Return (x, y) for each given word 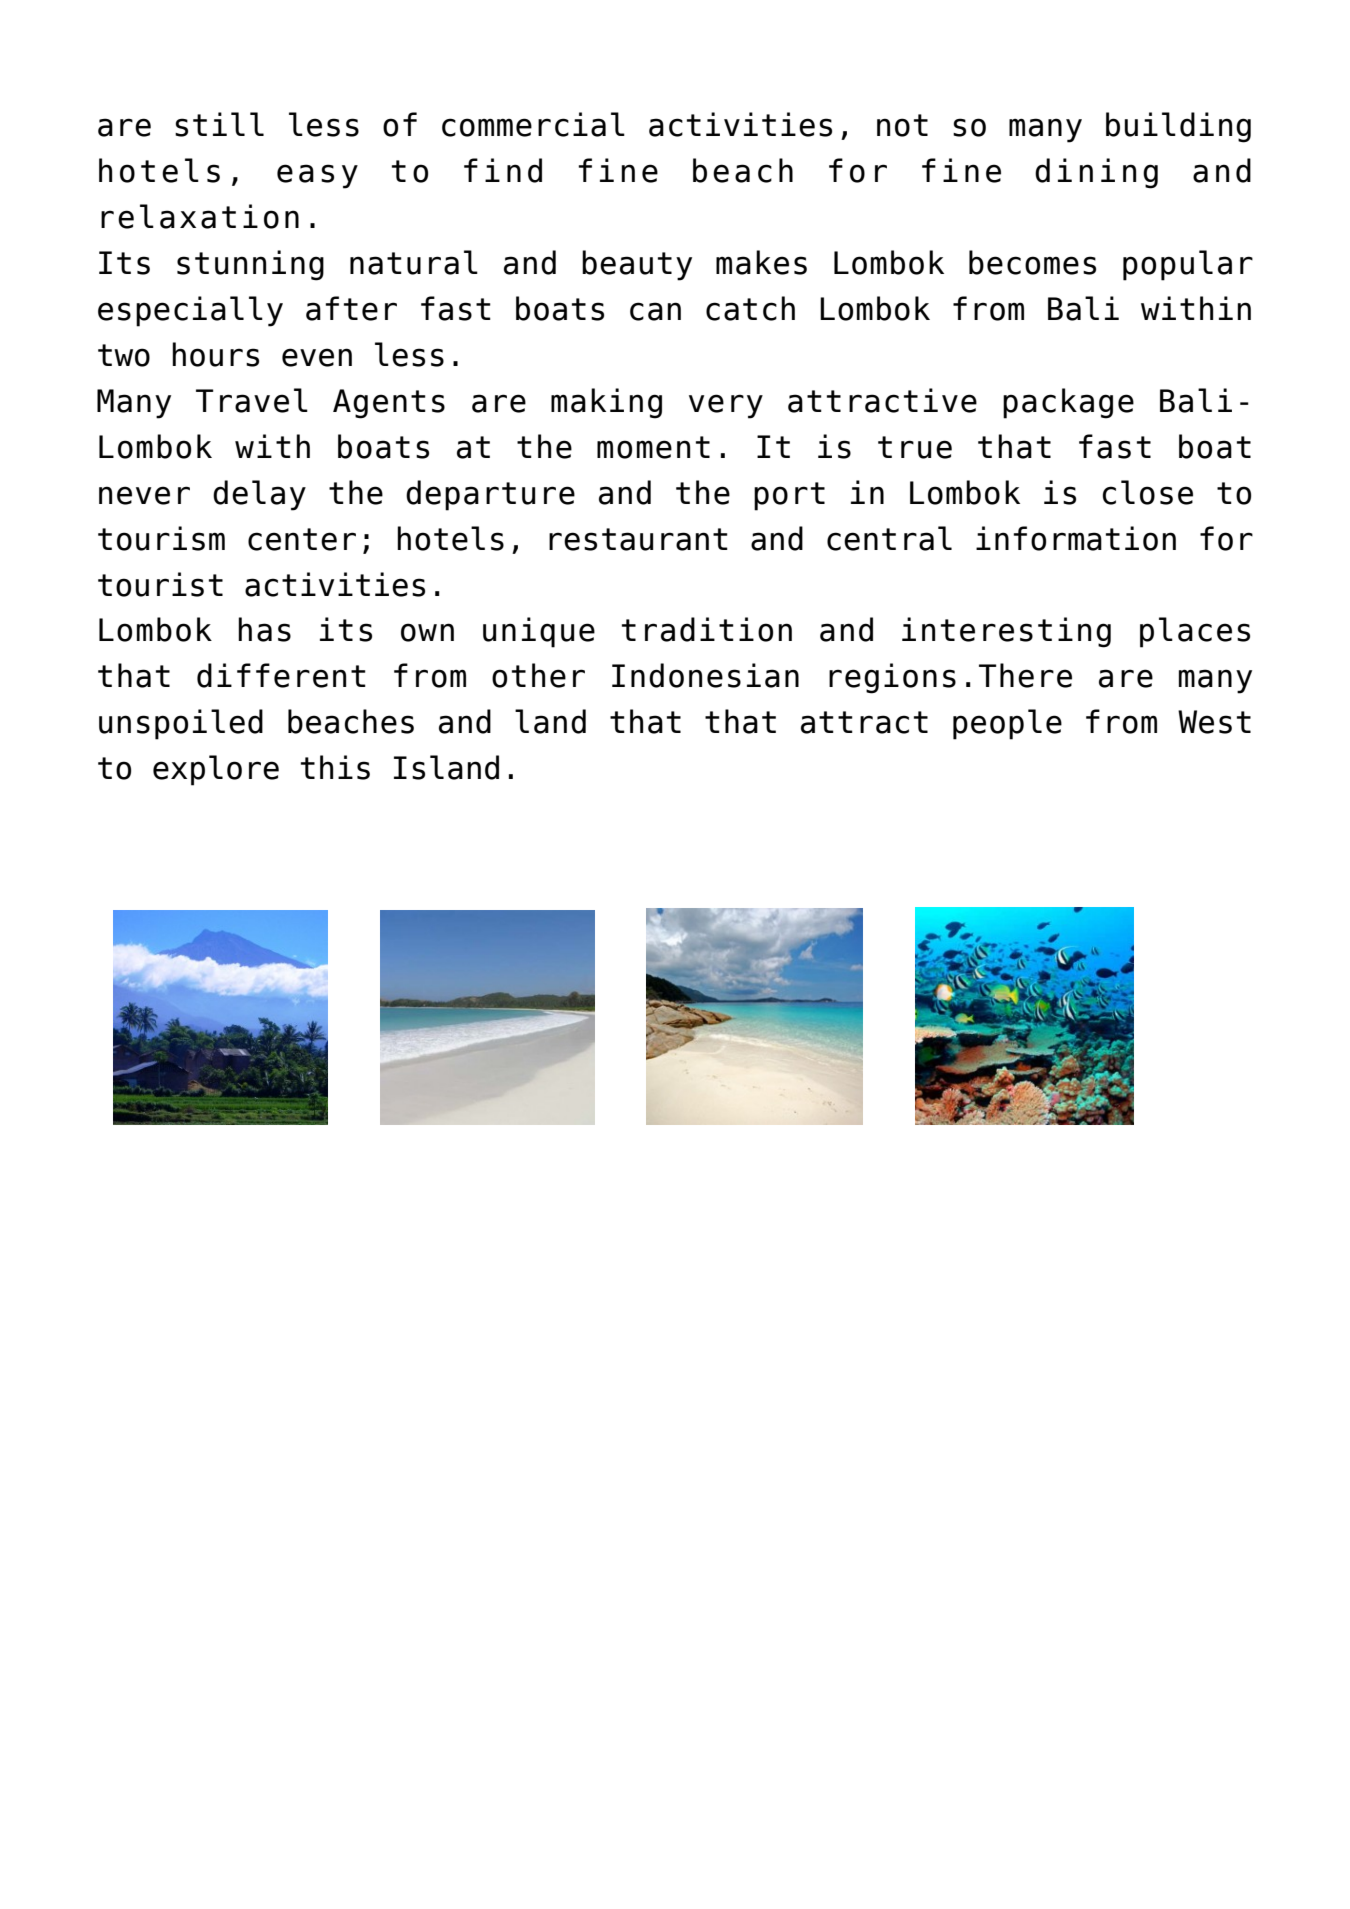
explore (216, 770)
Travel (252, 400)
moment (653, 447)
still (219, 124)
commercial (533, 124)
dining (1096, 173)
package (1068, 403)
